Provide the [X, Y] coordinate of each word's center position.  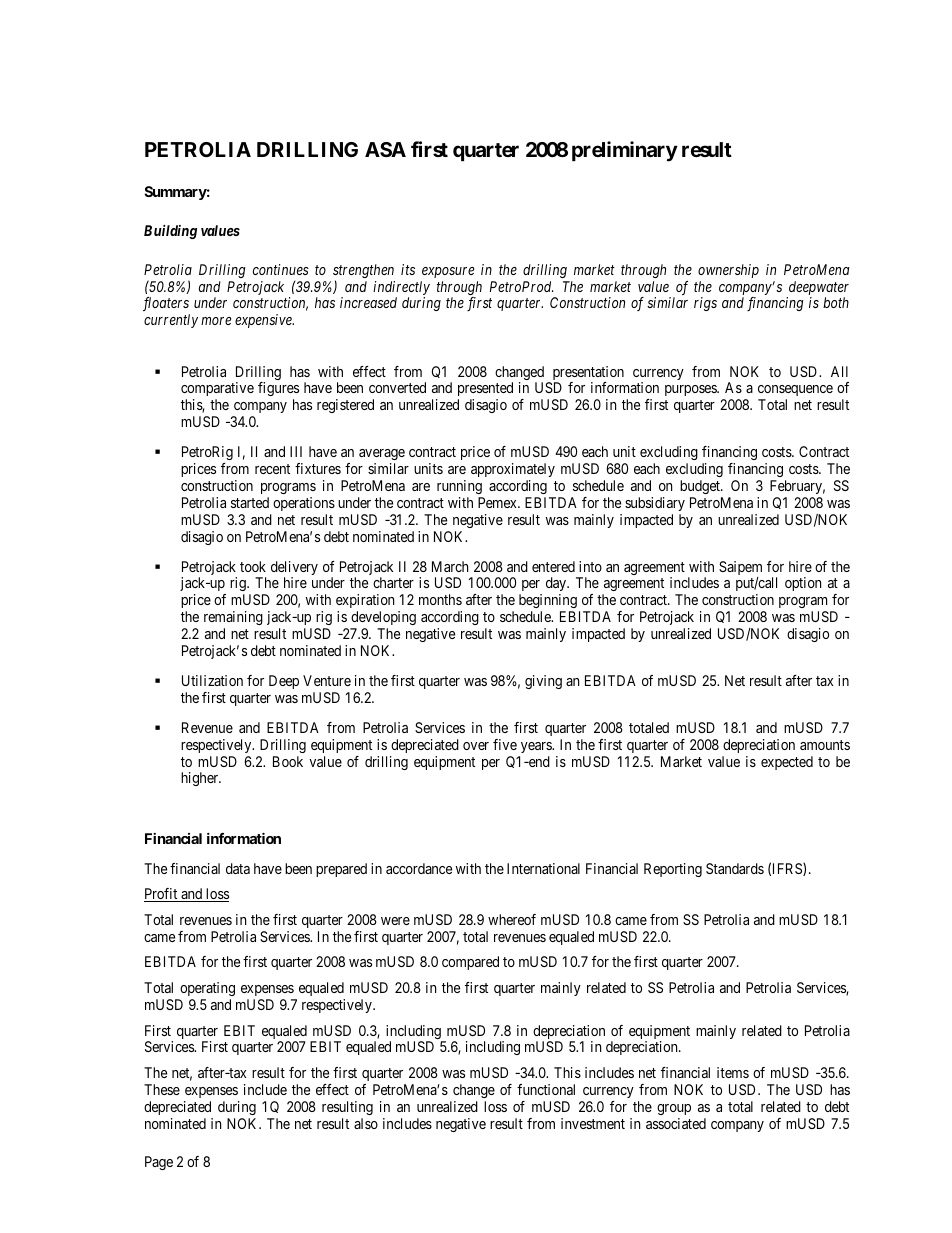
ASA [385, 149]
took [253, 566]
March [450, 566]
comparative [217, 391]
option [803, 584]
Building [170, 232]
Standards [735, 868]
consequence [795, 392]
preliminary [625, 151]
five [505, 744]
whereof [512, 919]
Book [288, 761]
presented [485, 391]
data [238, 868]
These [162, 1089]
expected [787, 763]
